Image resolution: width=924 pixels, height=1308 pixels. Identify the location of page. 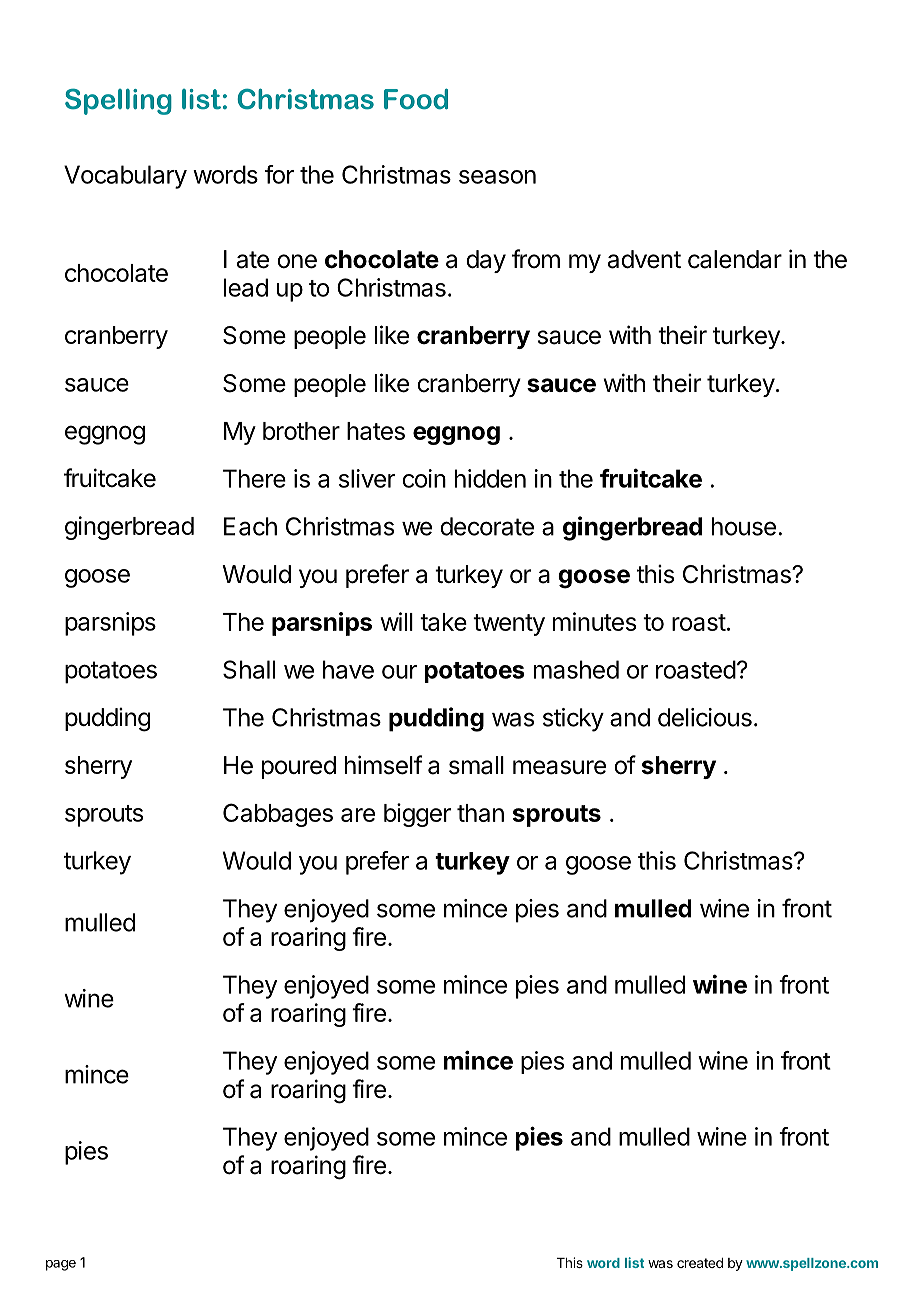
(61, 1265).
